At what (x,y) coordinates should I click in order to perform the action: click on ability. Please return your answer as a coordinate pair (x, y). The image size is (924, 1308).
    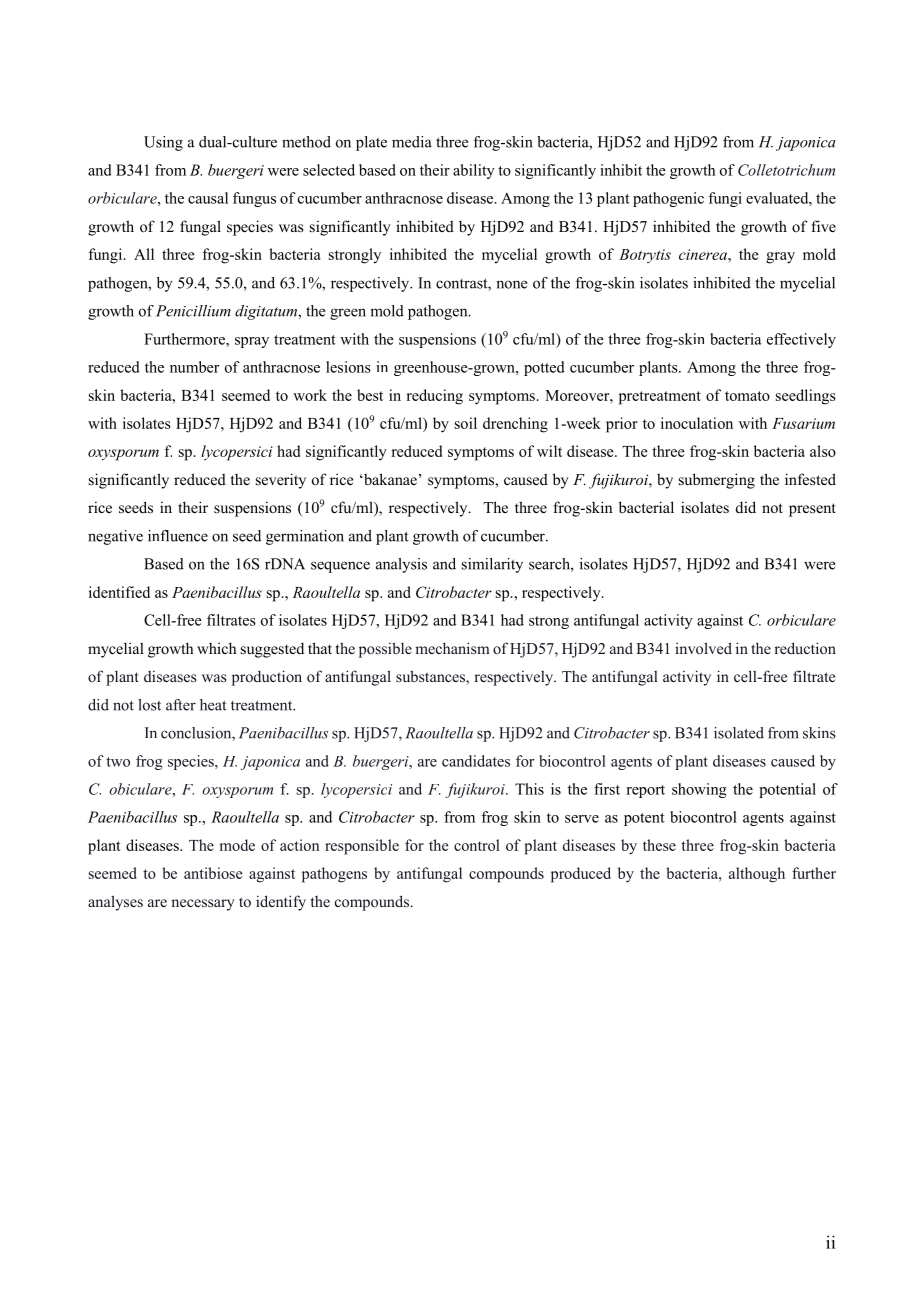
    Looking at the image, I should click on (474, 171).
